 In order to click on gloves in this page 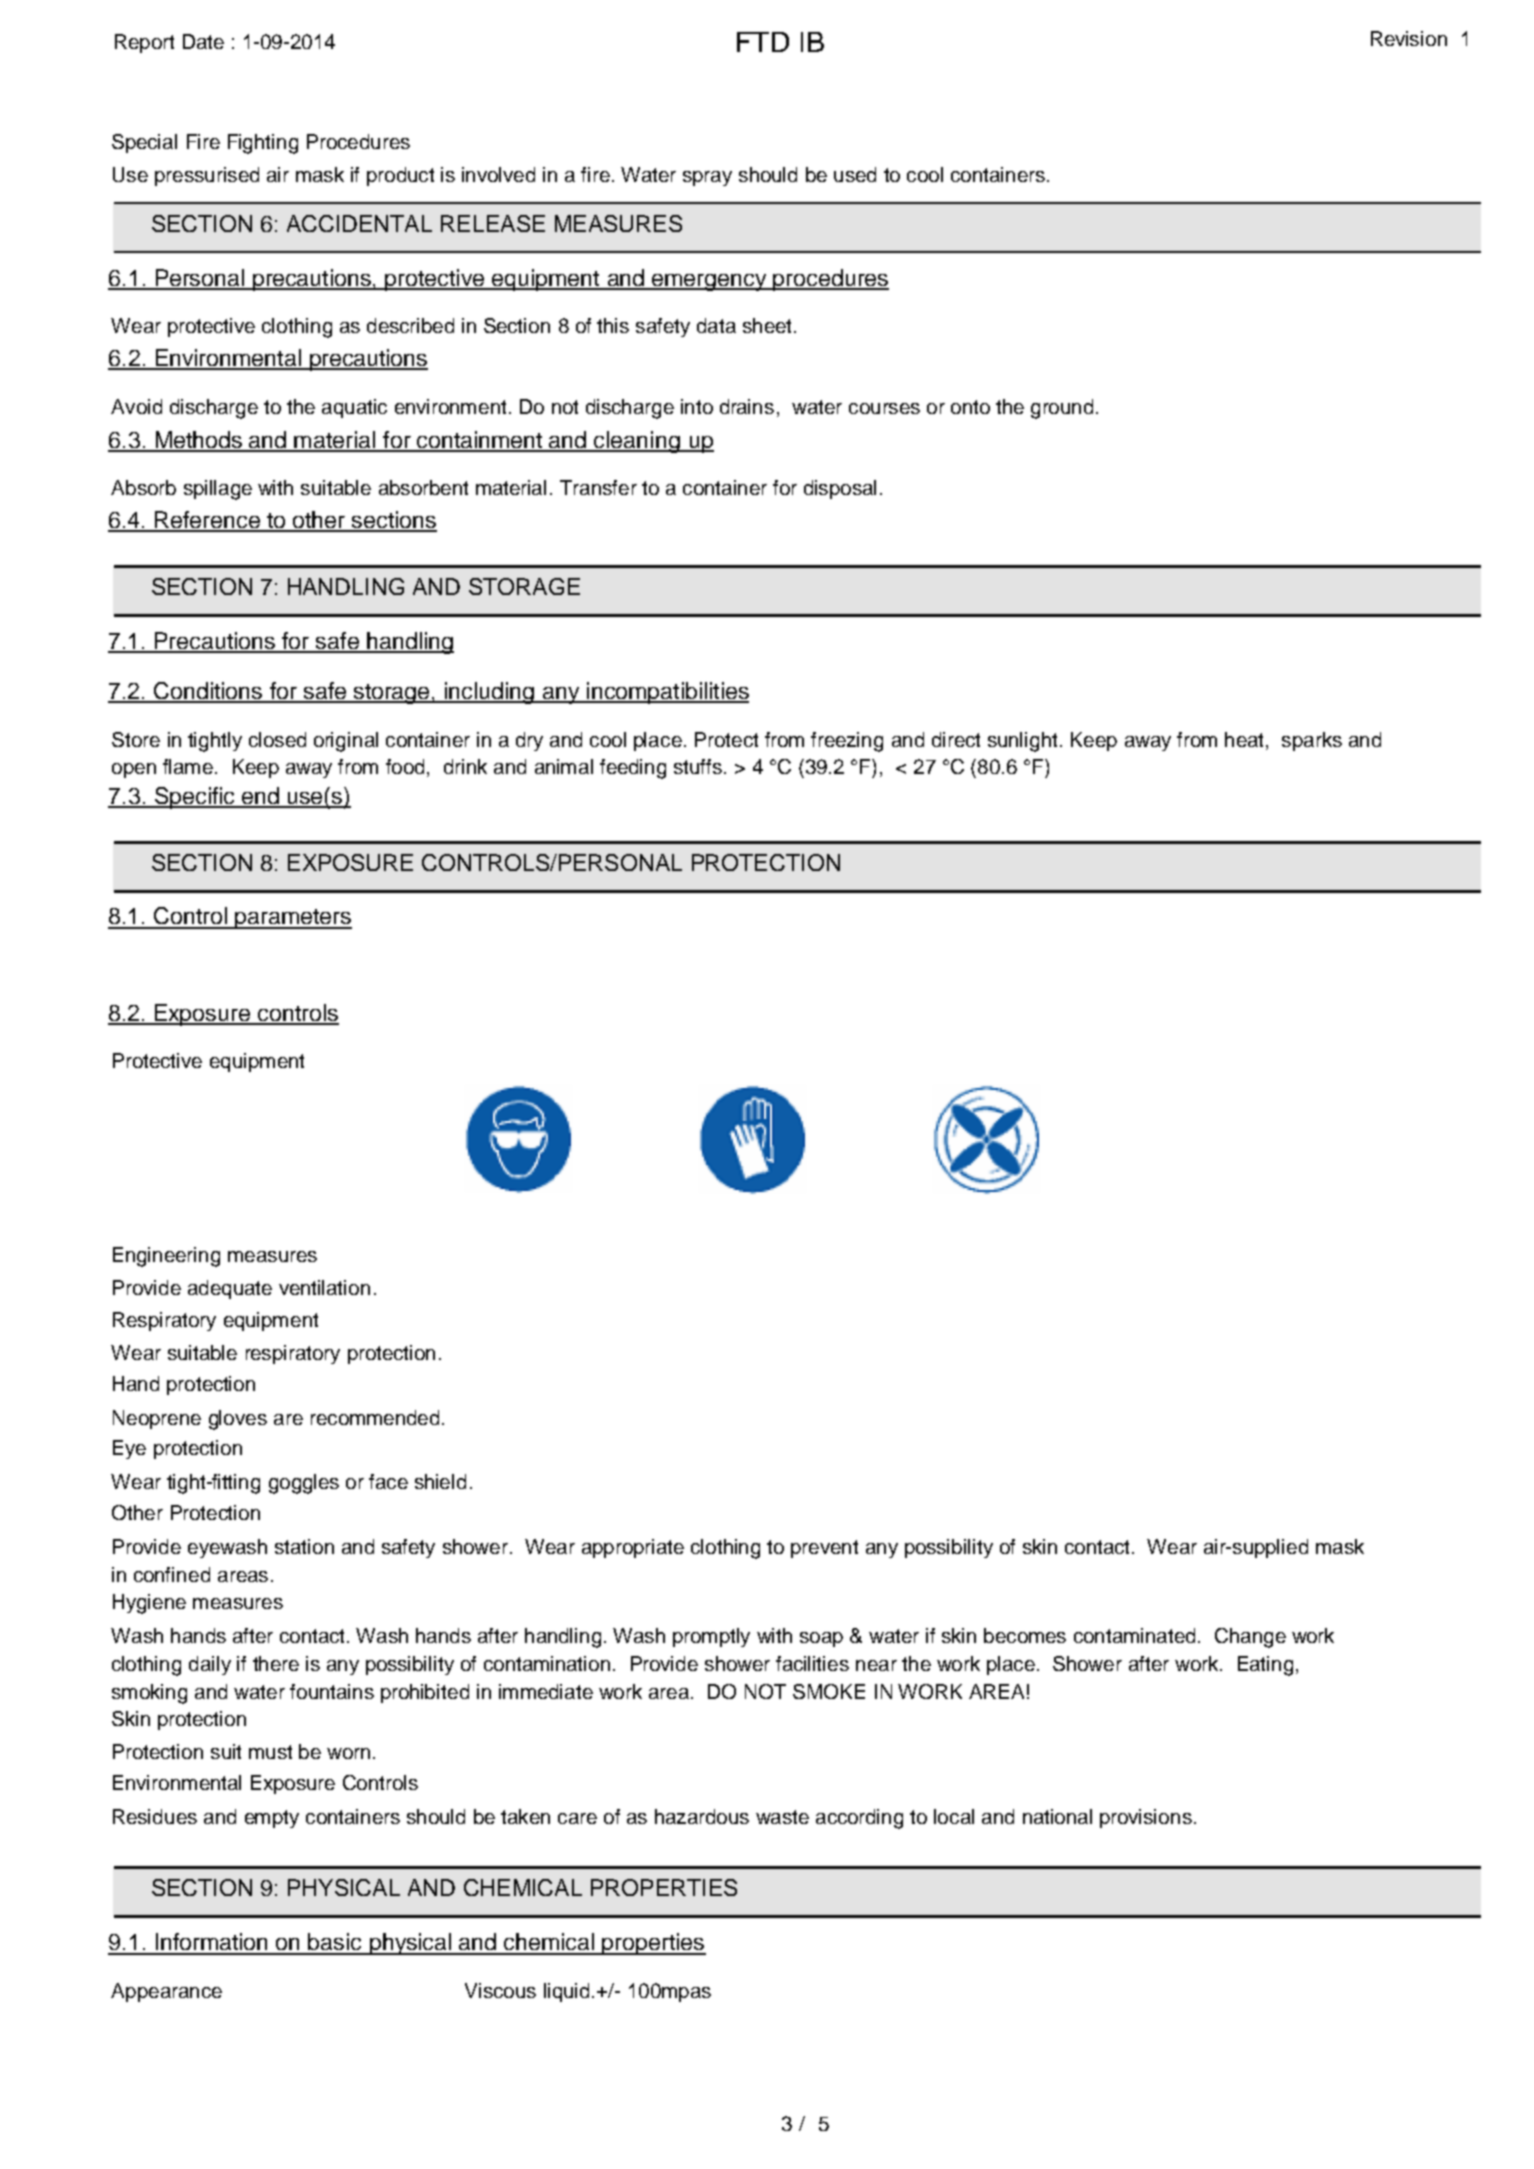, I will do `click(238, 1420)`.
